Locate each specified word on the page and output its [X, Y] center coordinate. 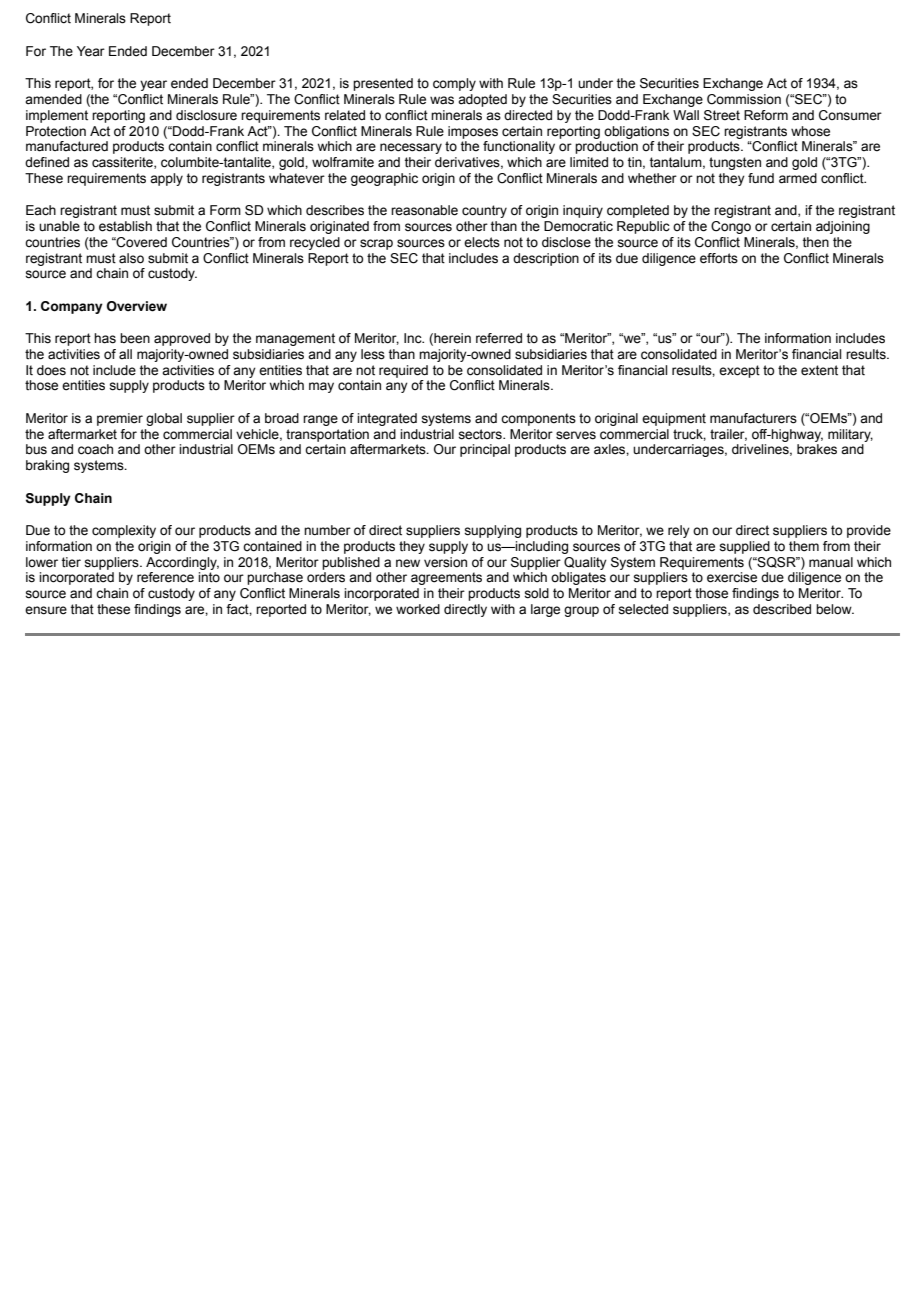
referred [499, 338]
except [739, 371]
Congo [731, 227]
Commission [744, 99]
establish [125, 226]
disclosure [206, 115]
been [135, 338]
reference [165, 577]
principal [485, 450]
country [484, 211]
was [442, 100]
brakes [817, 449]
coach [95, 449]
